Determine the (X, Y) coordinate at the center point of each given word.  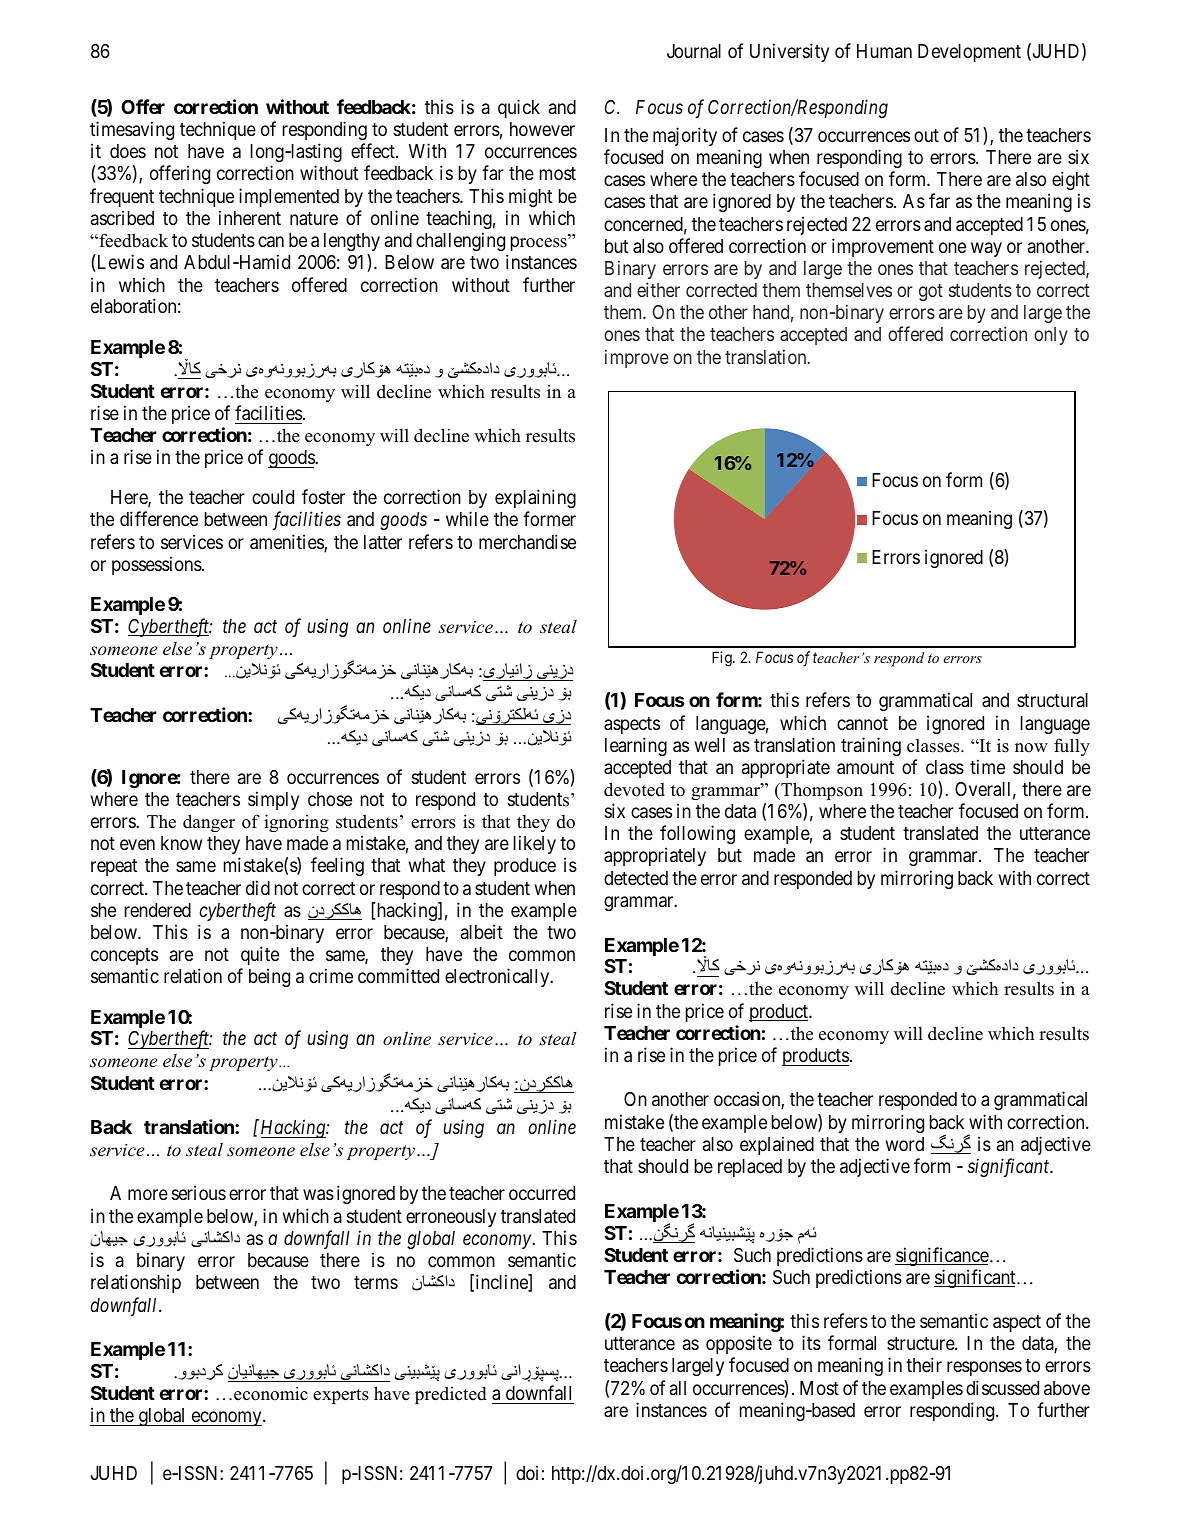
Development (969, 53)
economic (271, 1393)
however (542, 129)
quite (260, 955)
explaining (535, 500)
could (273, 497)
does (128, 151)
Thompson (821, 791)
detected (636, 878)
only (1051, 336)
